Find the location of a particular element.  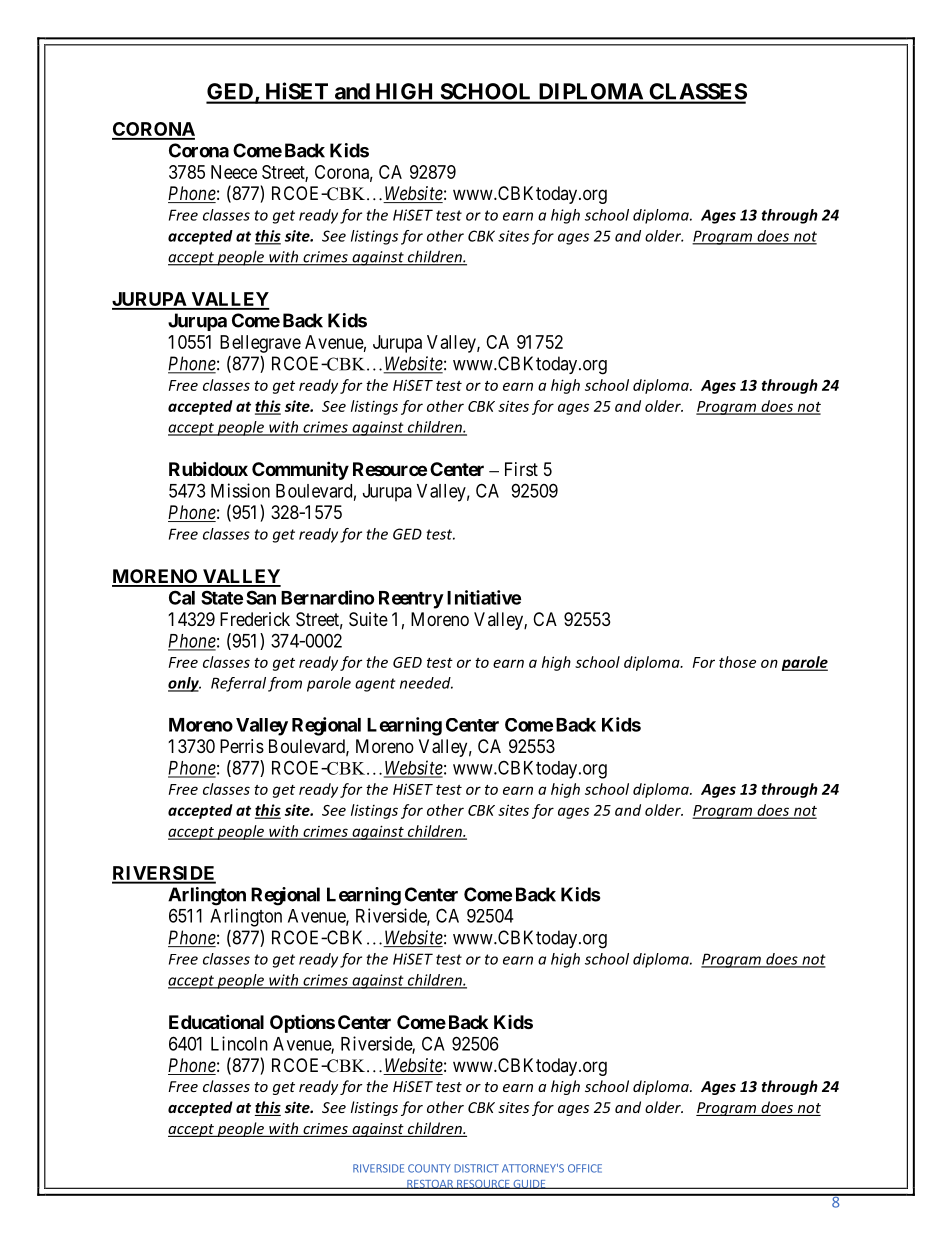

needed is located at coordinates (426, 683).
